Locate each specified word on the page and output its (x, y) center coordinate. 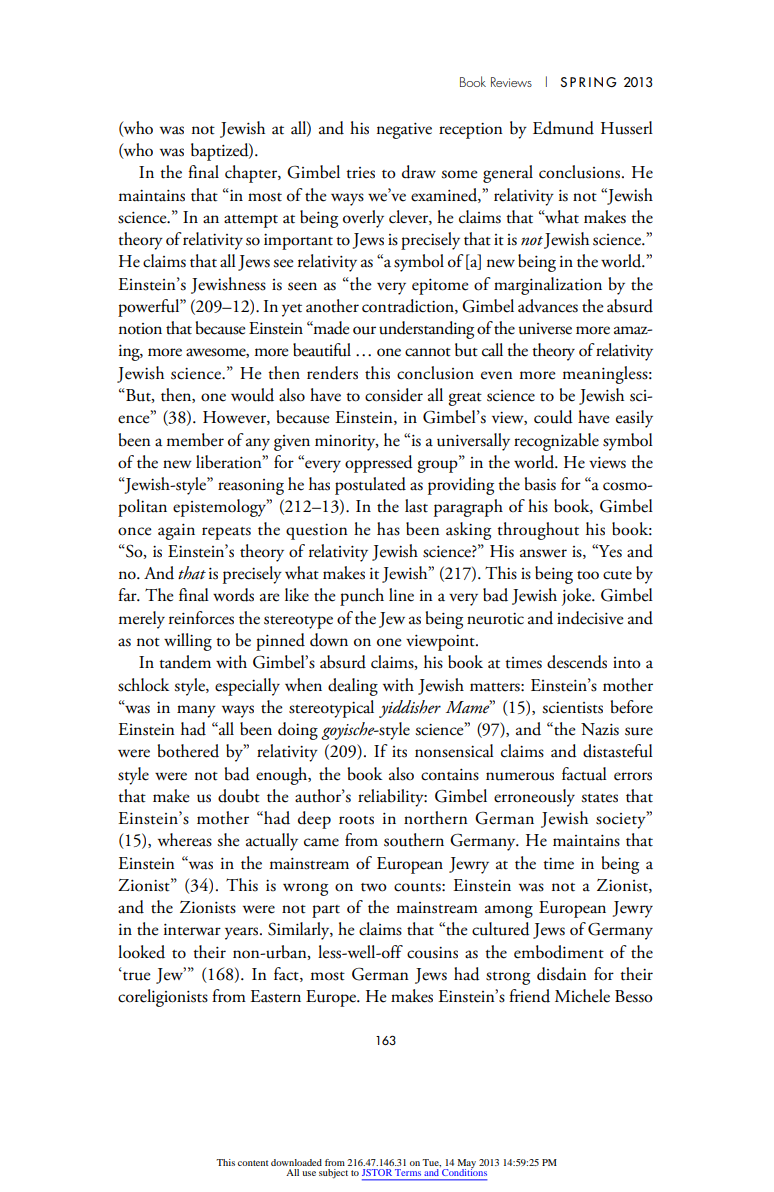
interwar (192, 930)
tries (360, 173)
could (553, 417)
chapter (252, 174)
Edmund (563, 128)
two (374, 887)
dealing (353, 687)
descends (577, 662)
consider (394, 395)
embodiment (559, 952)
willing (188, 642)
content (253, 1163)
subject (333, 1174)
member (195, 440)
